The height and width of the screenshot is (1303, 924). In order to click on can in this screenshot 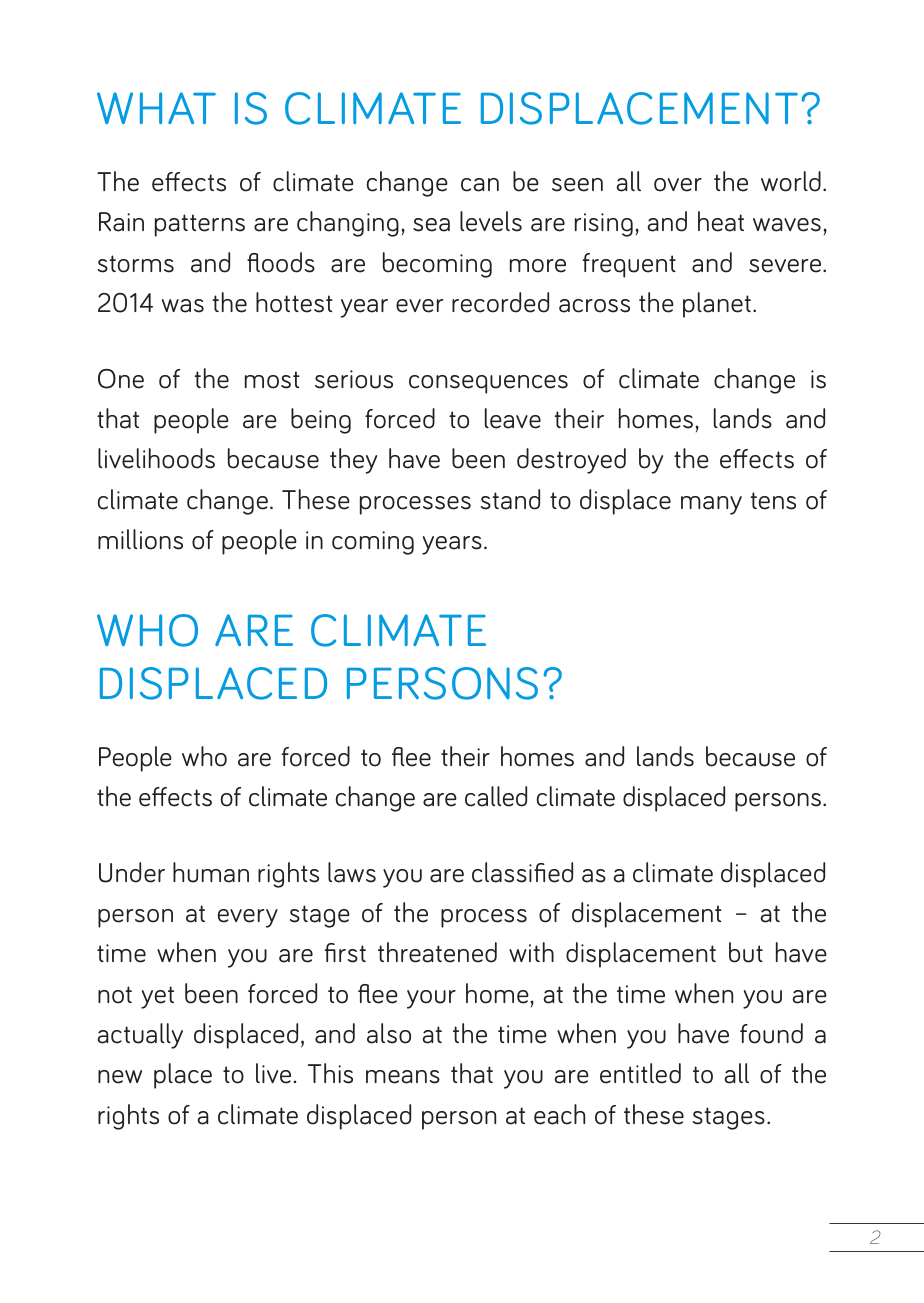, I will do `click(480, 185)`.
